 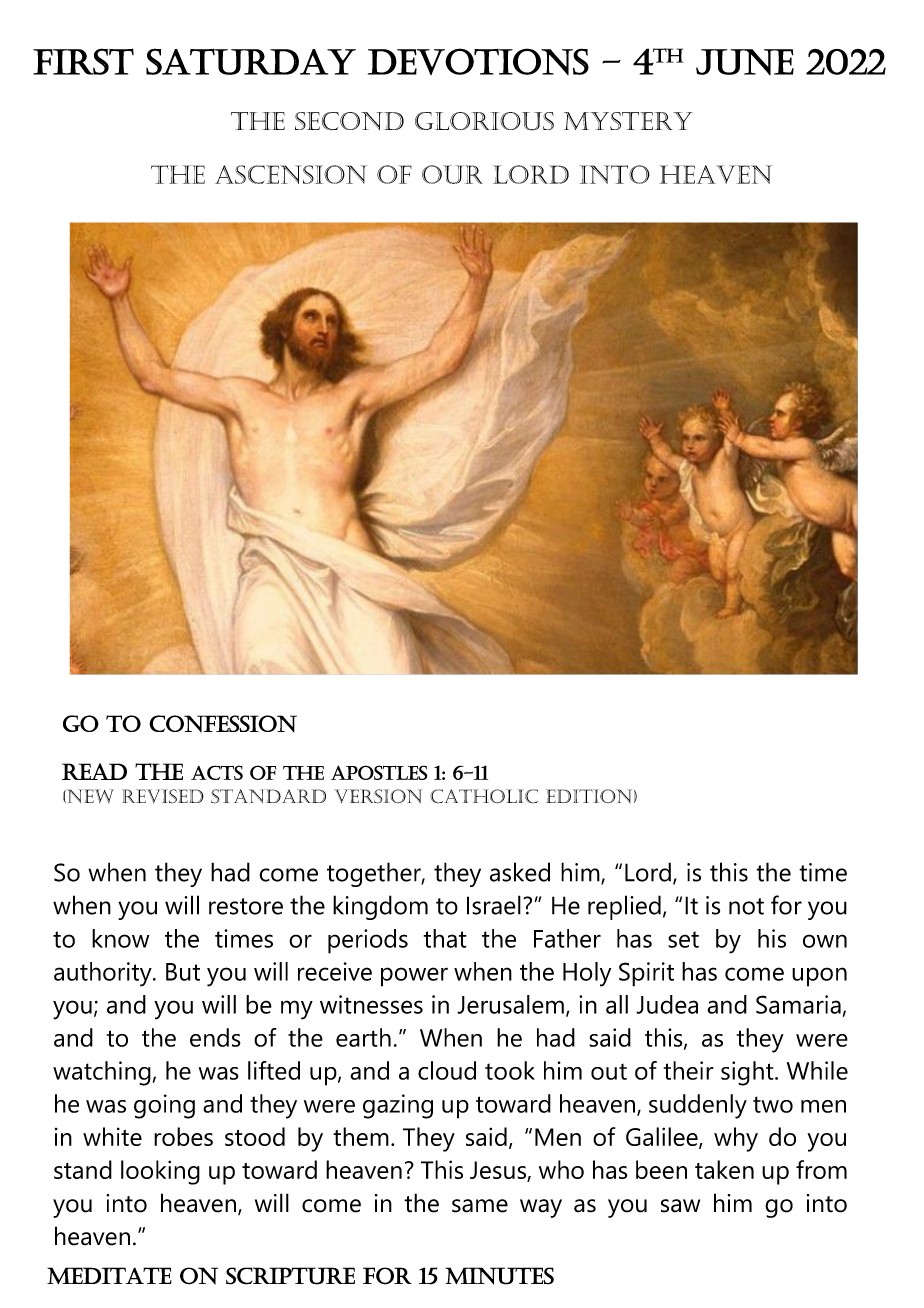 I want to click on not, so click(x=746, y=906).
